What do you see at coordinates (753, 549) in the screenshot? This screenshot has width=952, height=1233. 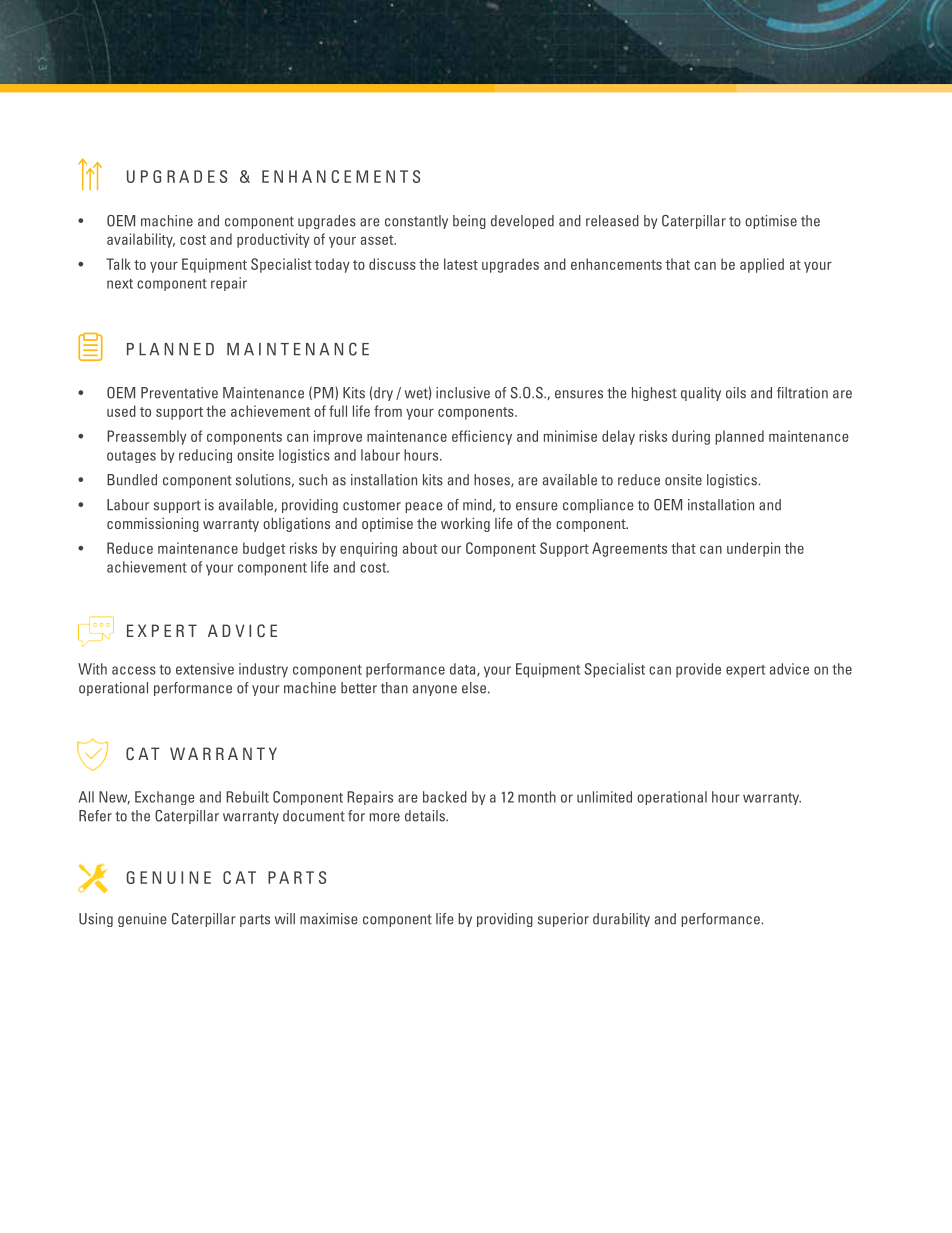 I see `underpin` at bounding box center [753, 549].
